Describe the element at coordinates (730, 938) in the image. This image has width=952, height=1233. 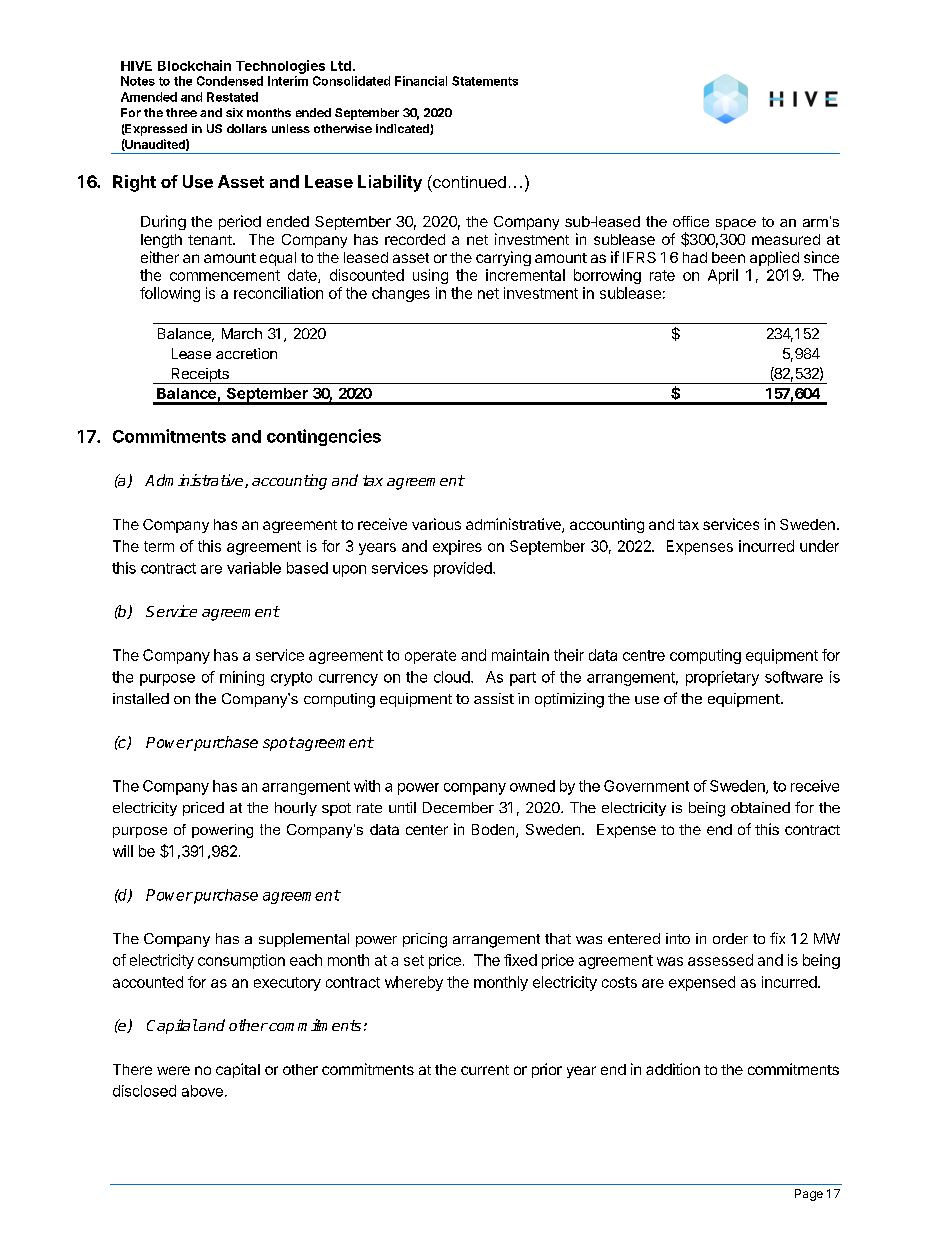
I see `order` at that location.
